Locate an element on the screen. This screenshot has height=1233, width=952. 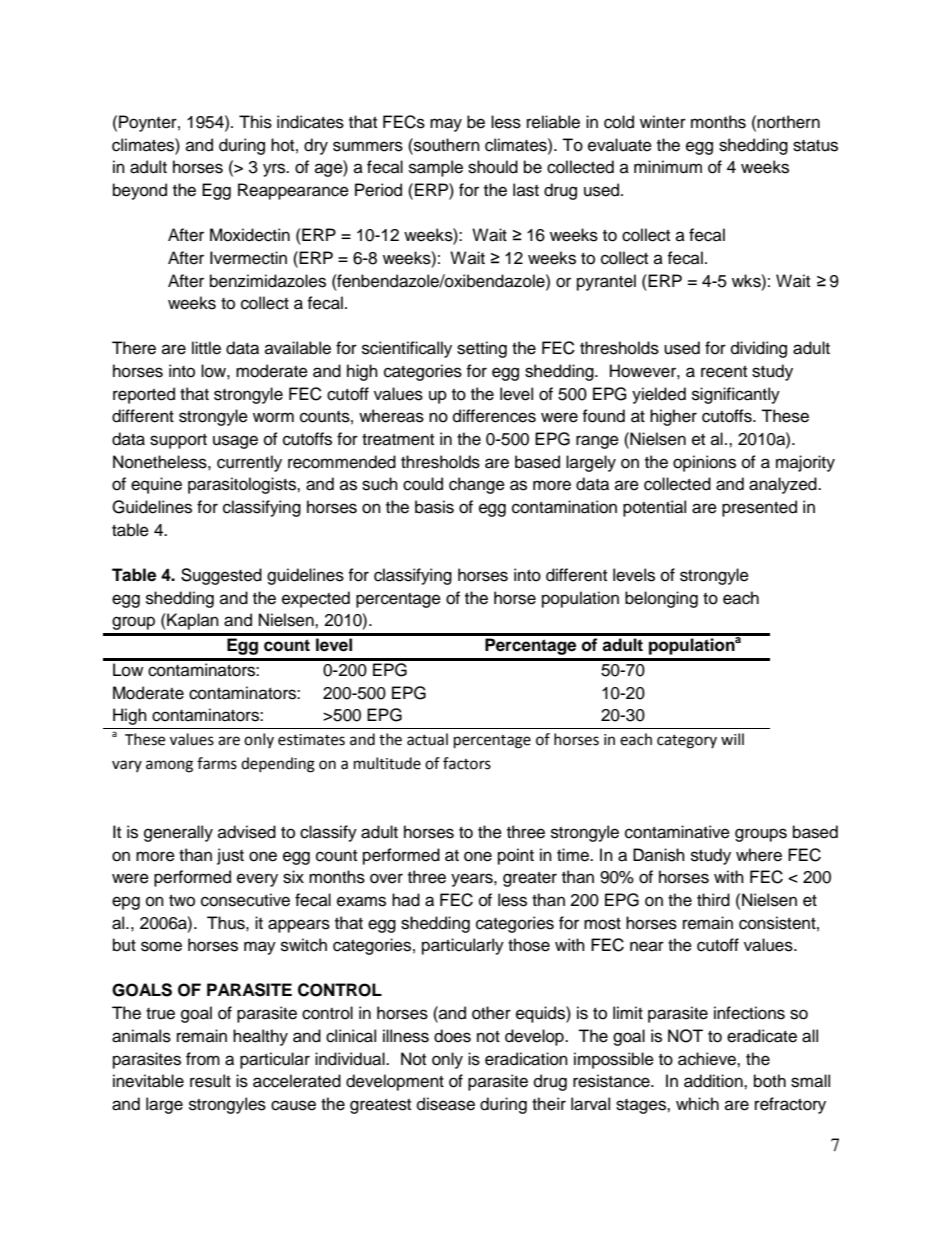
southern is located at coordinates (446, 145).
